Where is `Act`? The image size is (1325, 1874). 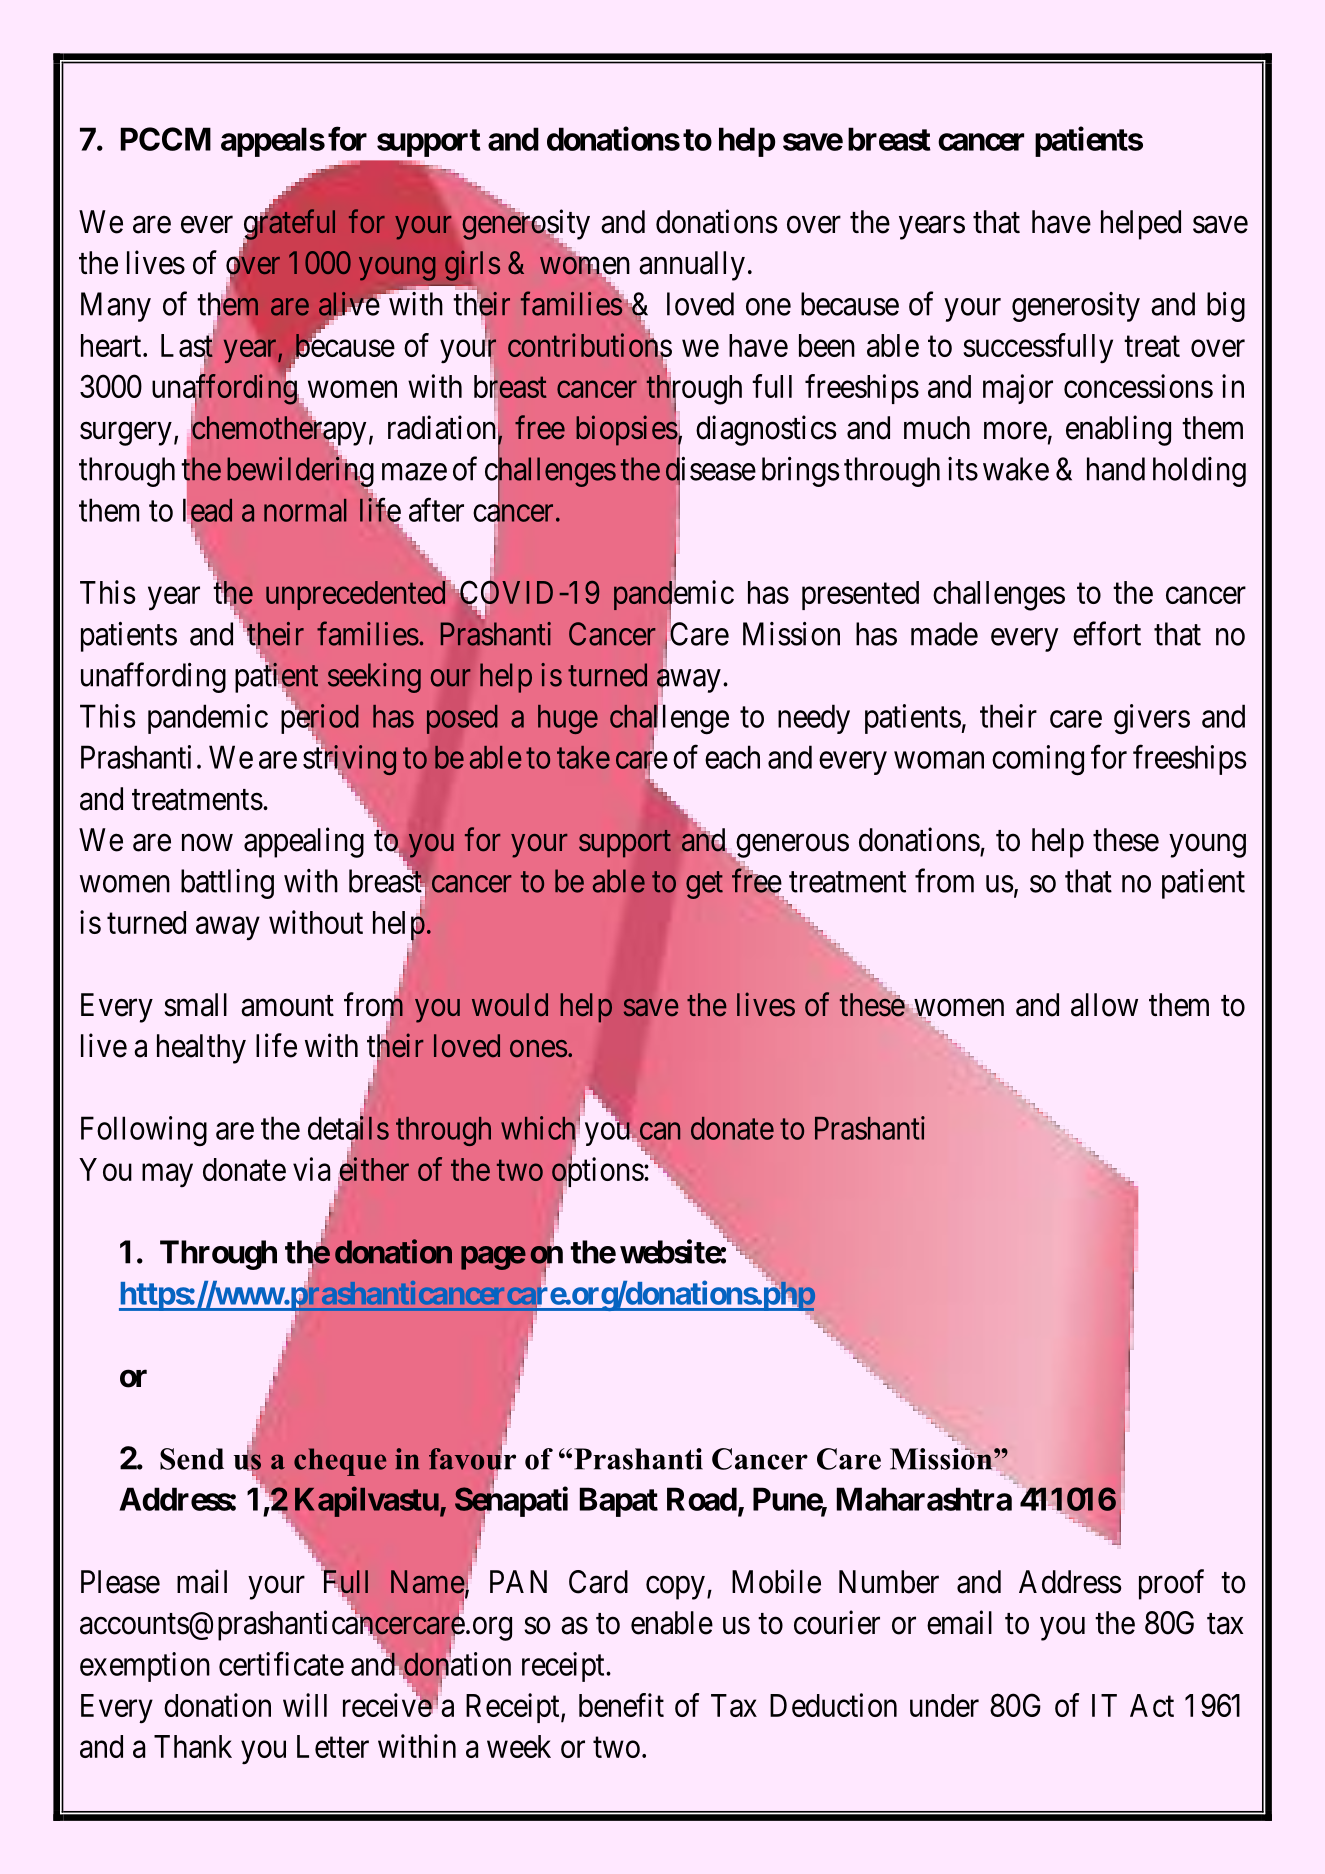 Act is located at coordinates (1152, 1705).
